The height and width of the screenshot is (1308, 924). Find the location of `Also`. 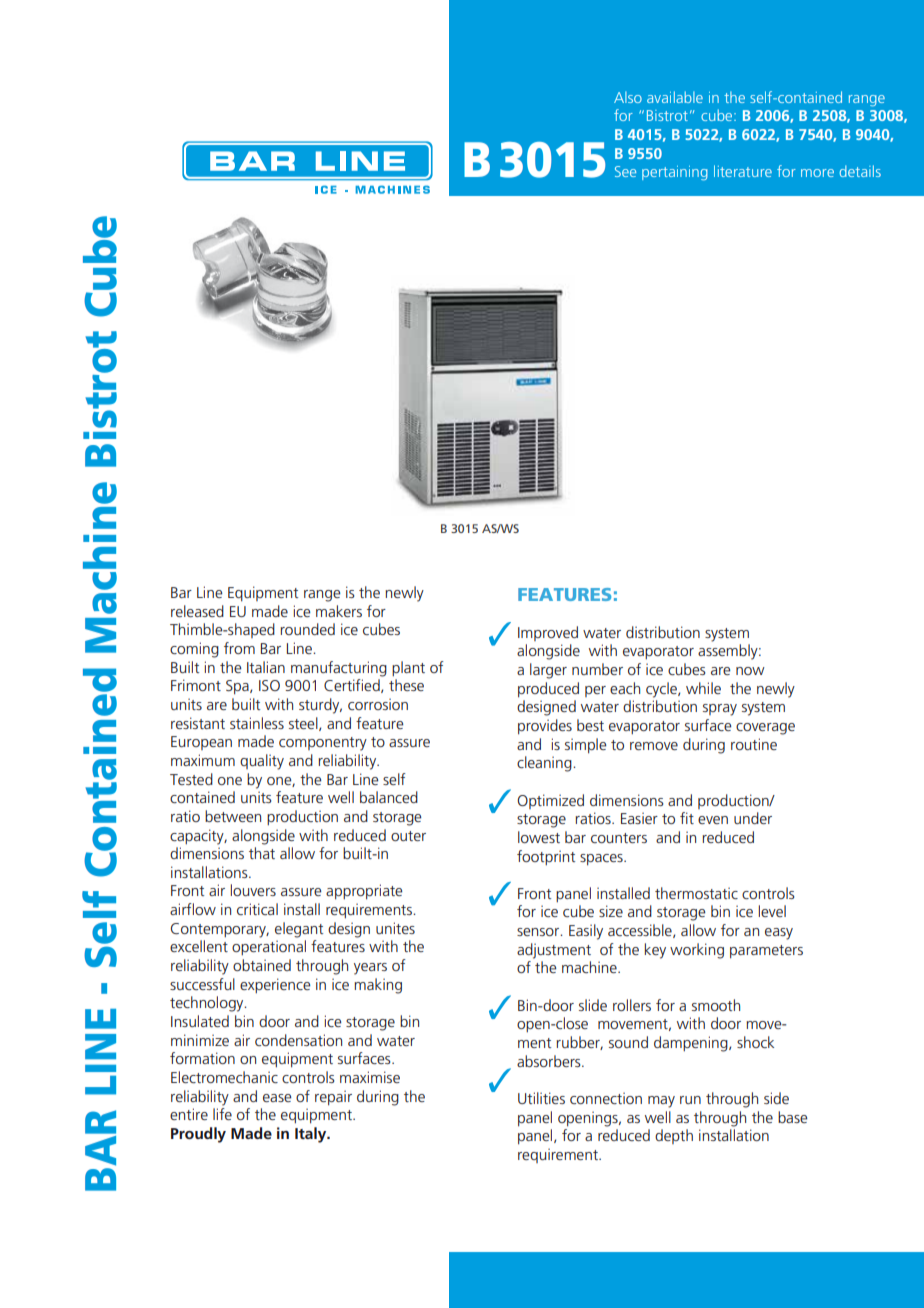

Also is located at coordinates (628, 97).
